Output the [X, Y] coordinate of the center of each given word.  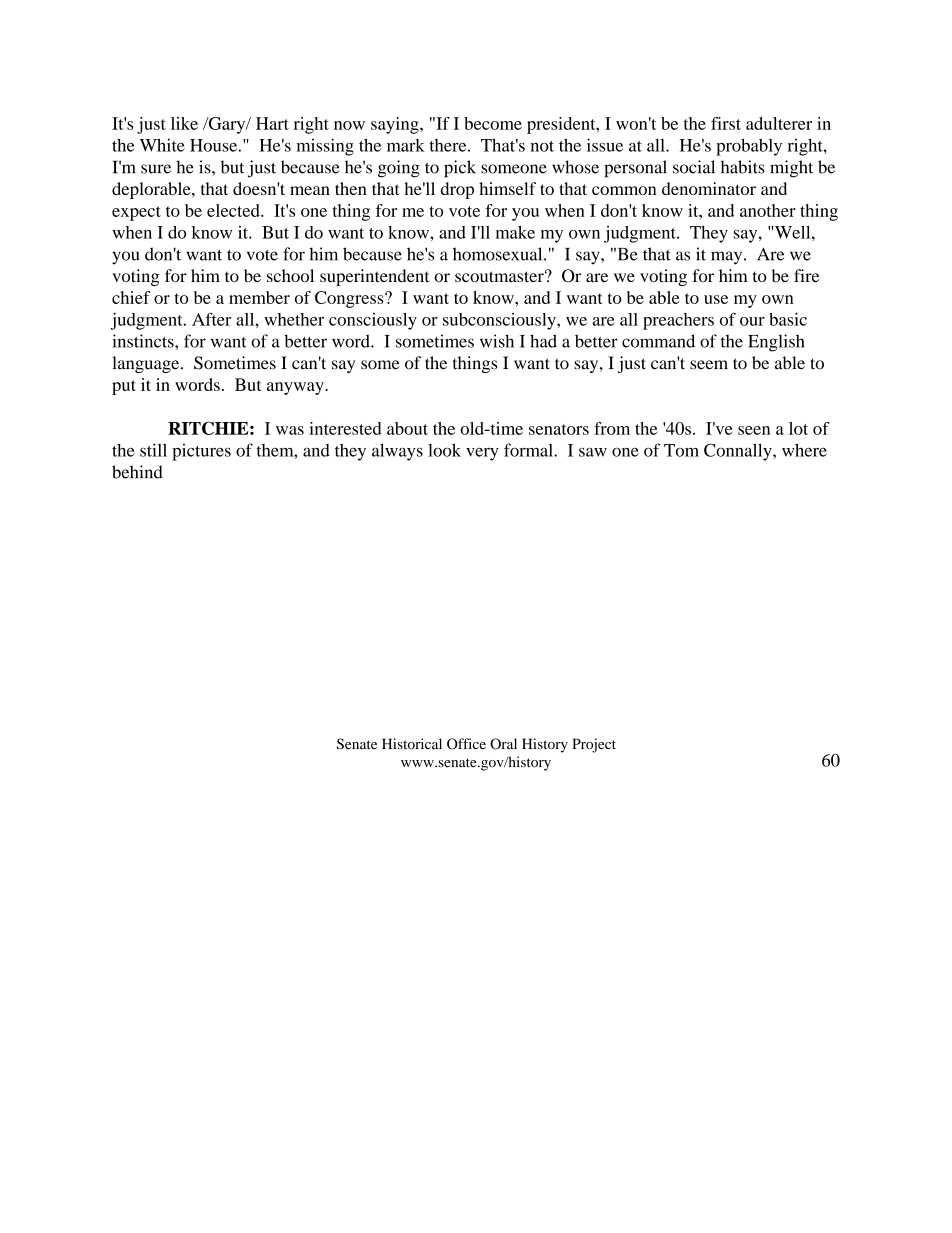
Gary [227, 125]
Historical [412, 743]
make [515, 232]
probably [749, 147]
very [482, 454]
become [493, 123]
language [147, 364]
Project [594, 745]
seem [709, 365]
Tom [681, 450]
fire [806, 275]
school [290, 275]
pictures [201, 452]
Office [466, 744]
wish [497, 341]
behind [137, 472]
